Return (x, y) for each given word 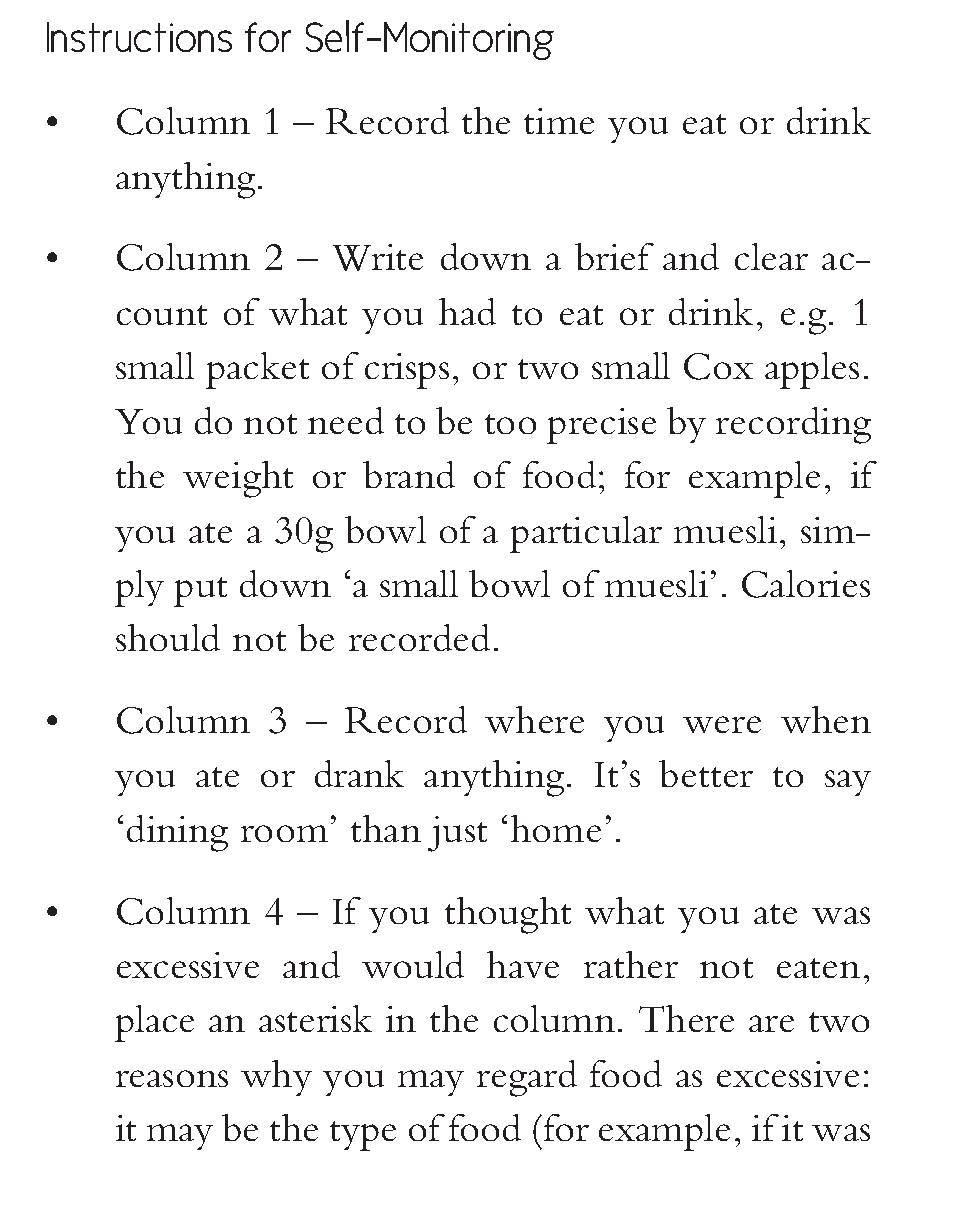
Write (378, 257)
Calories (806, 584)
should (168, 637)
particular (586, 534)
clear (771, 256)
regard (527, 1078)
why (276, 1078)
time (559, 121)
